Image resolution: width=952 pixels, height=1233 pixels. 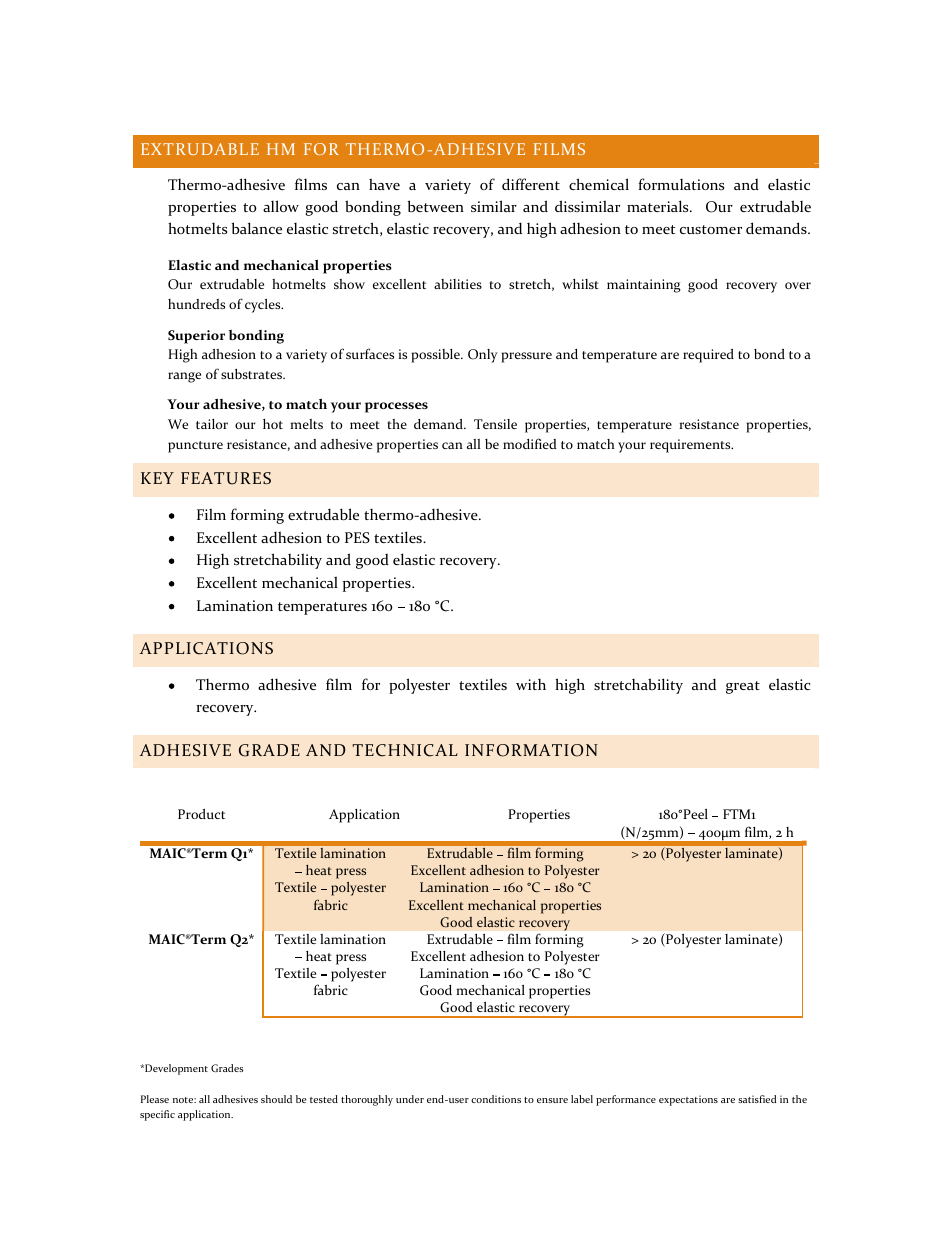 I want to click on expectations, so click(x=688, y=1101).
